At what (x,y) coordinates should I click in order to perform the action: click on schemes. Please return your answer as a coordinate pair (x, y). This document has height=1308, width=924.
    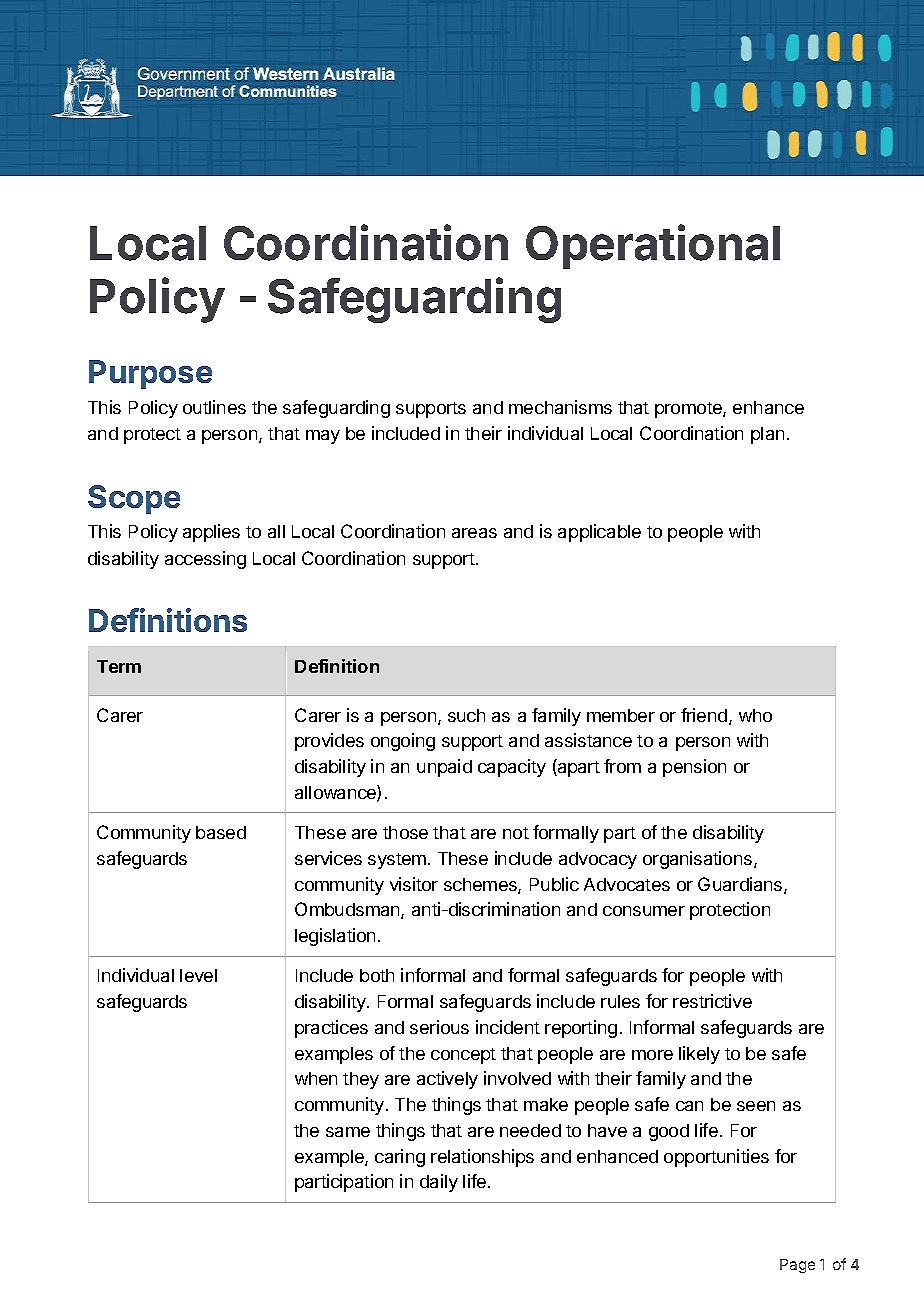
    Looking at the image, I should click on (481, 886).
